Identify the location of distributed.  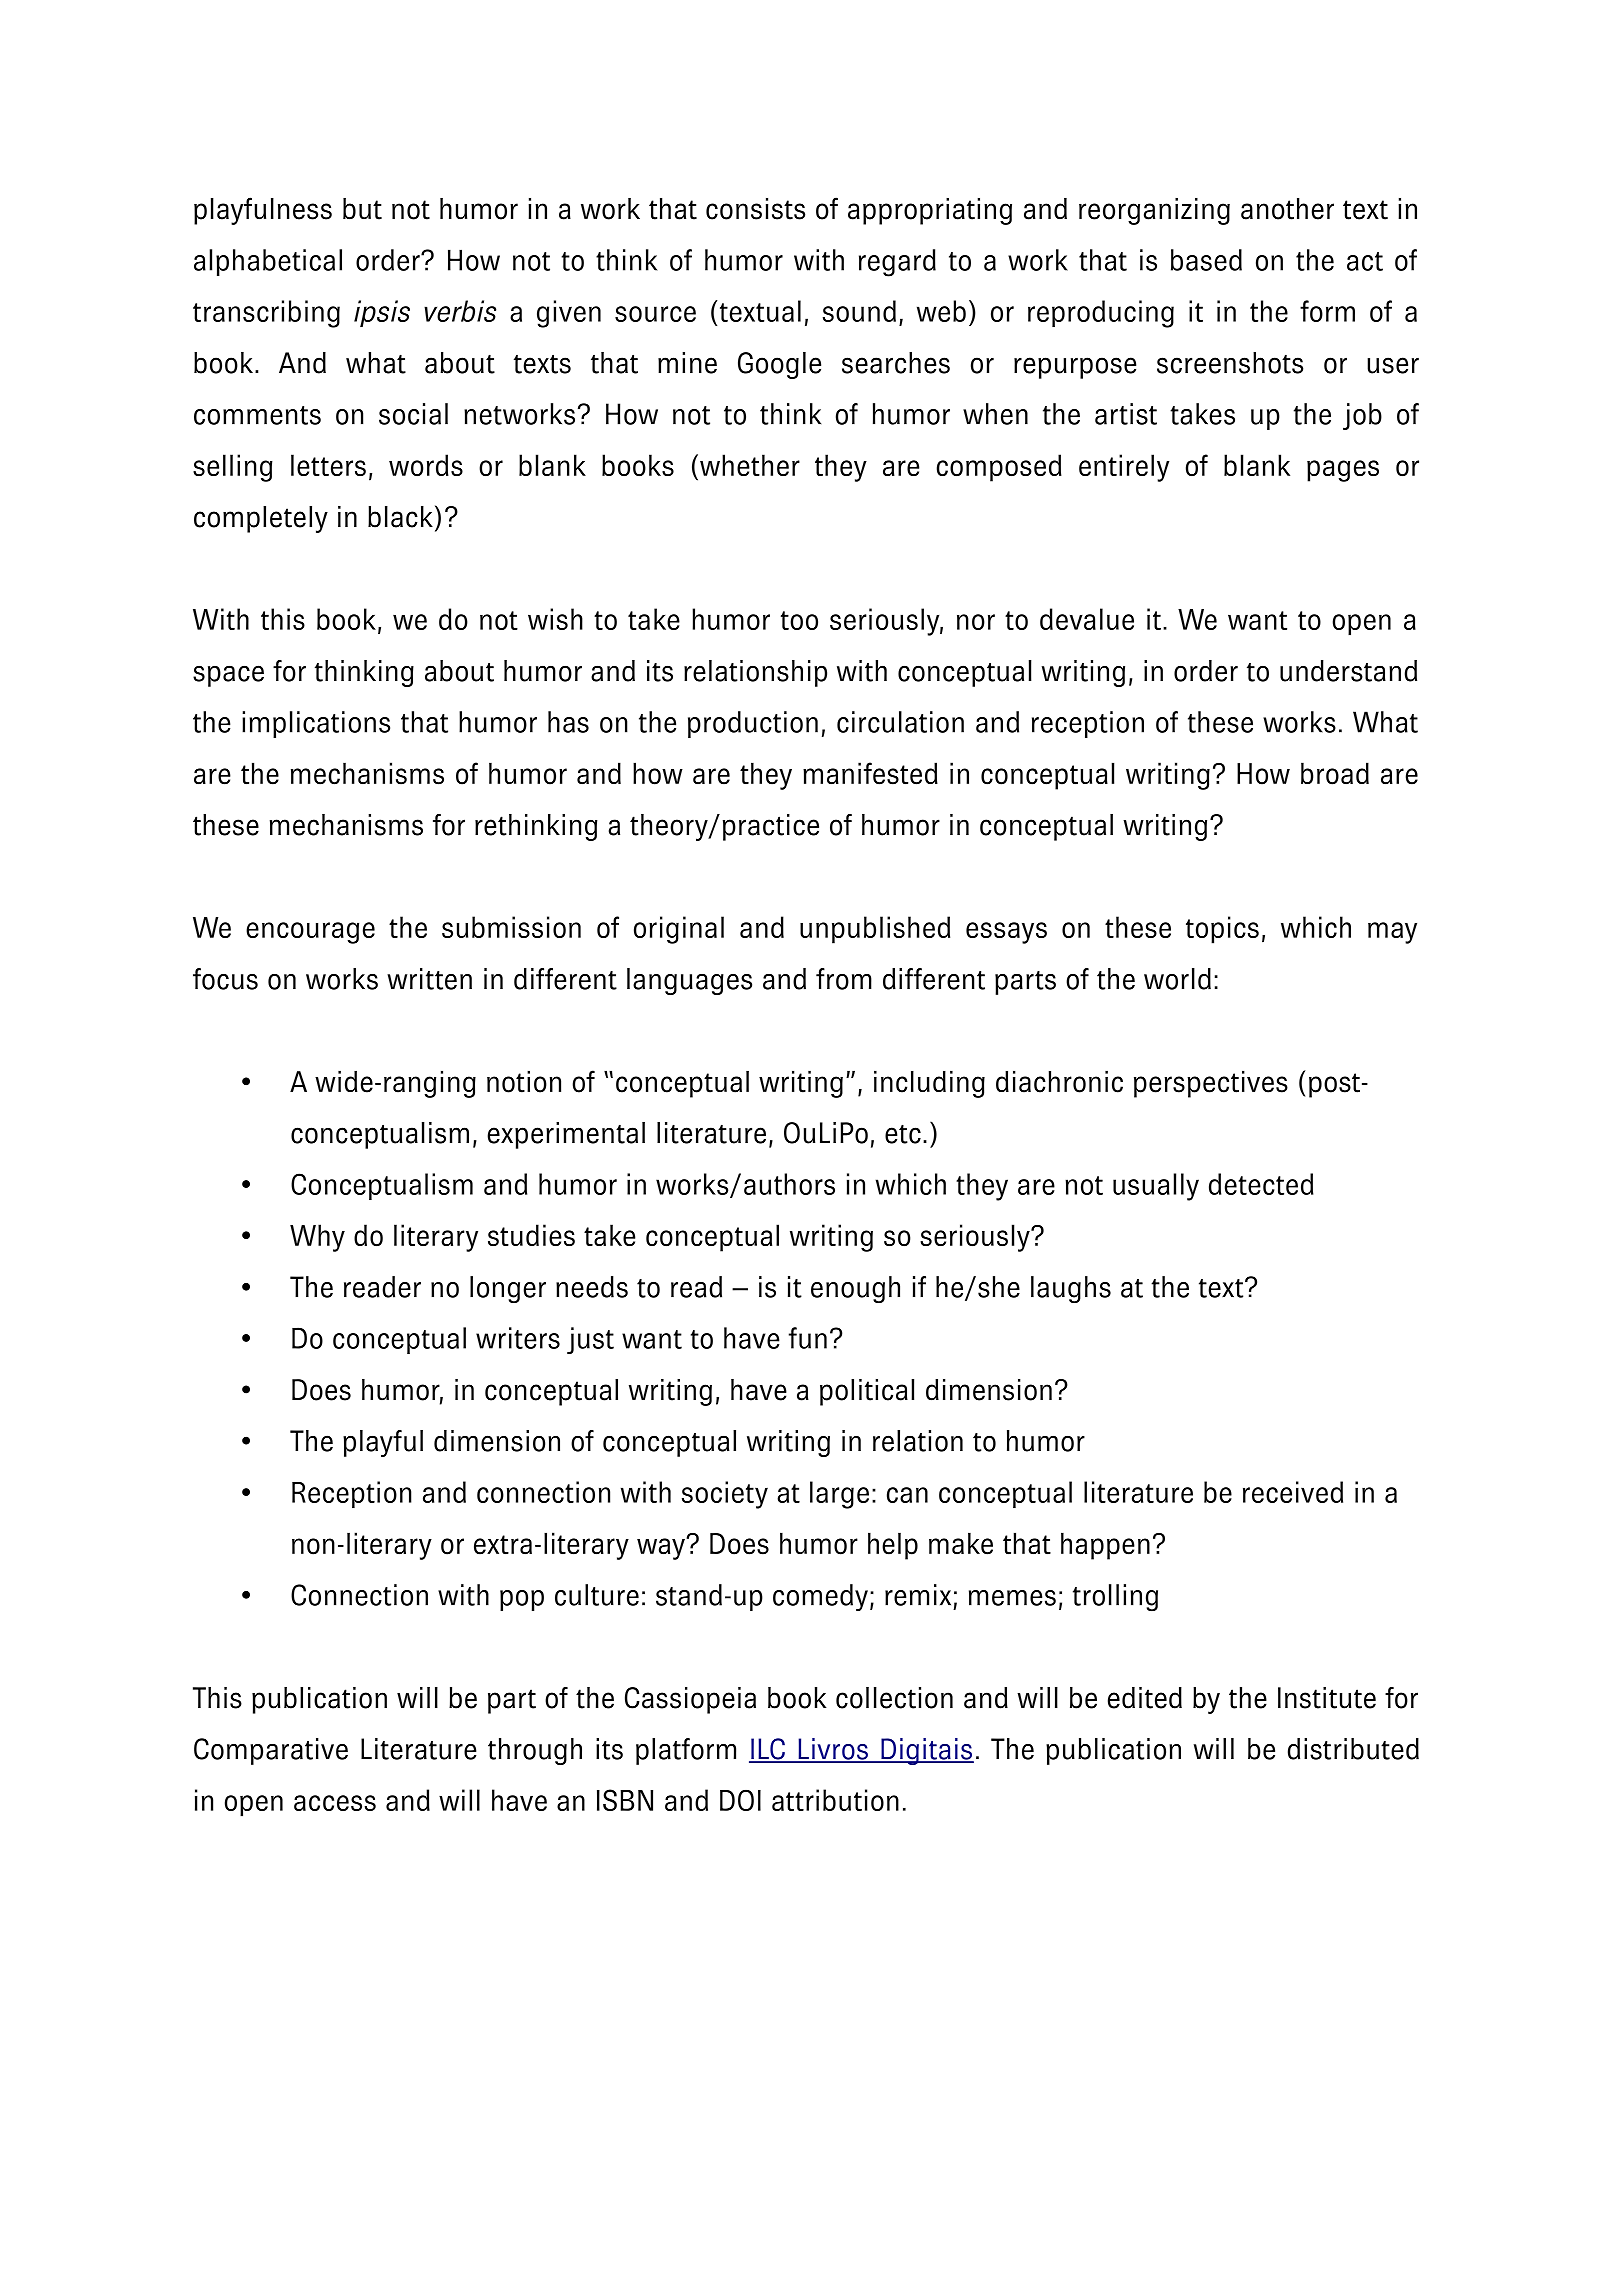
(1353, 1749).
